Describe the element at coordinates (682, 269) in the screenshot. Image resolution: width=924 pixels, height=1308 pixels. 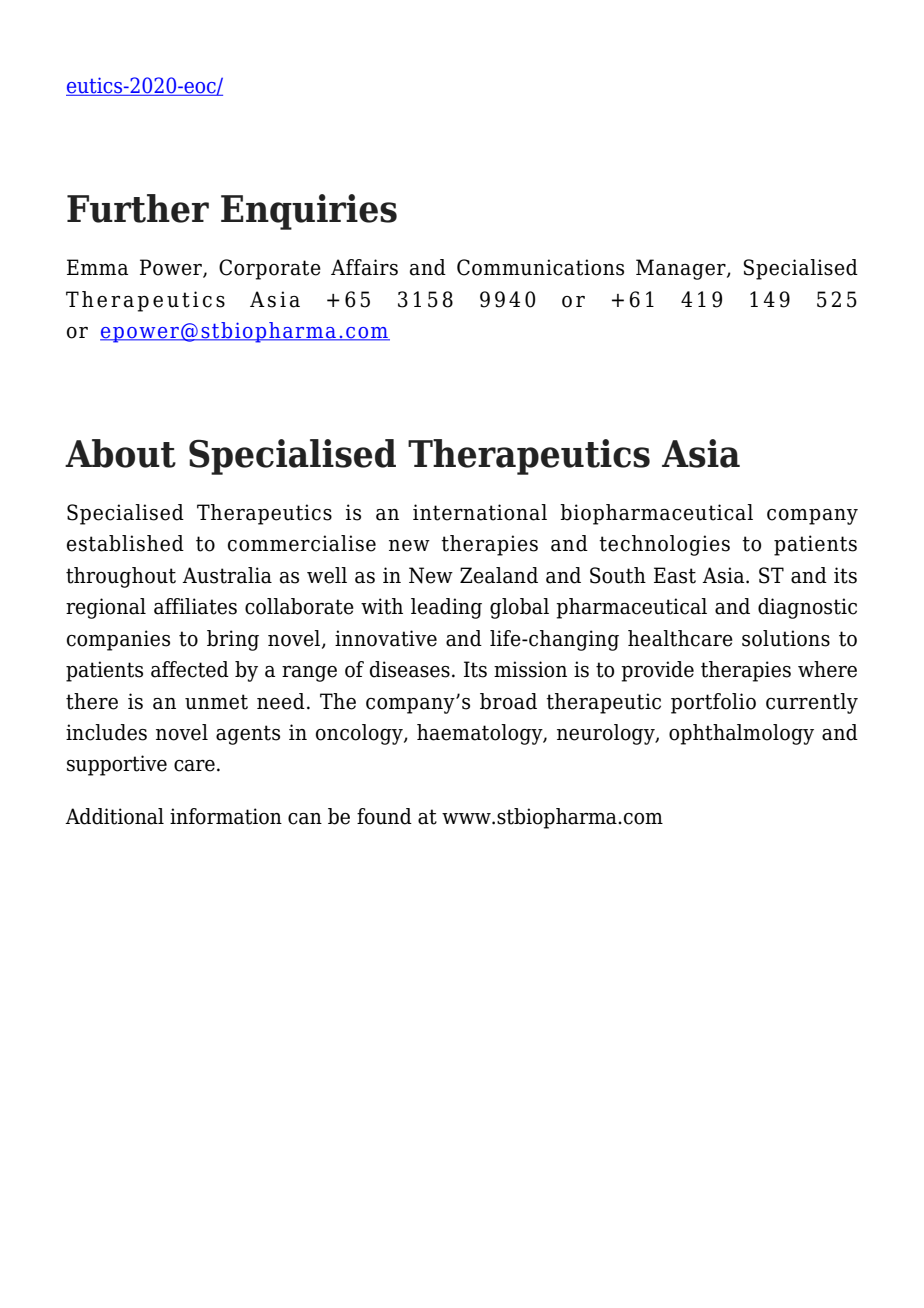
I see `Manager` at that location.
